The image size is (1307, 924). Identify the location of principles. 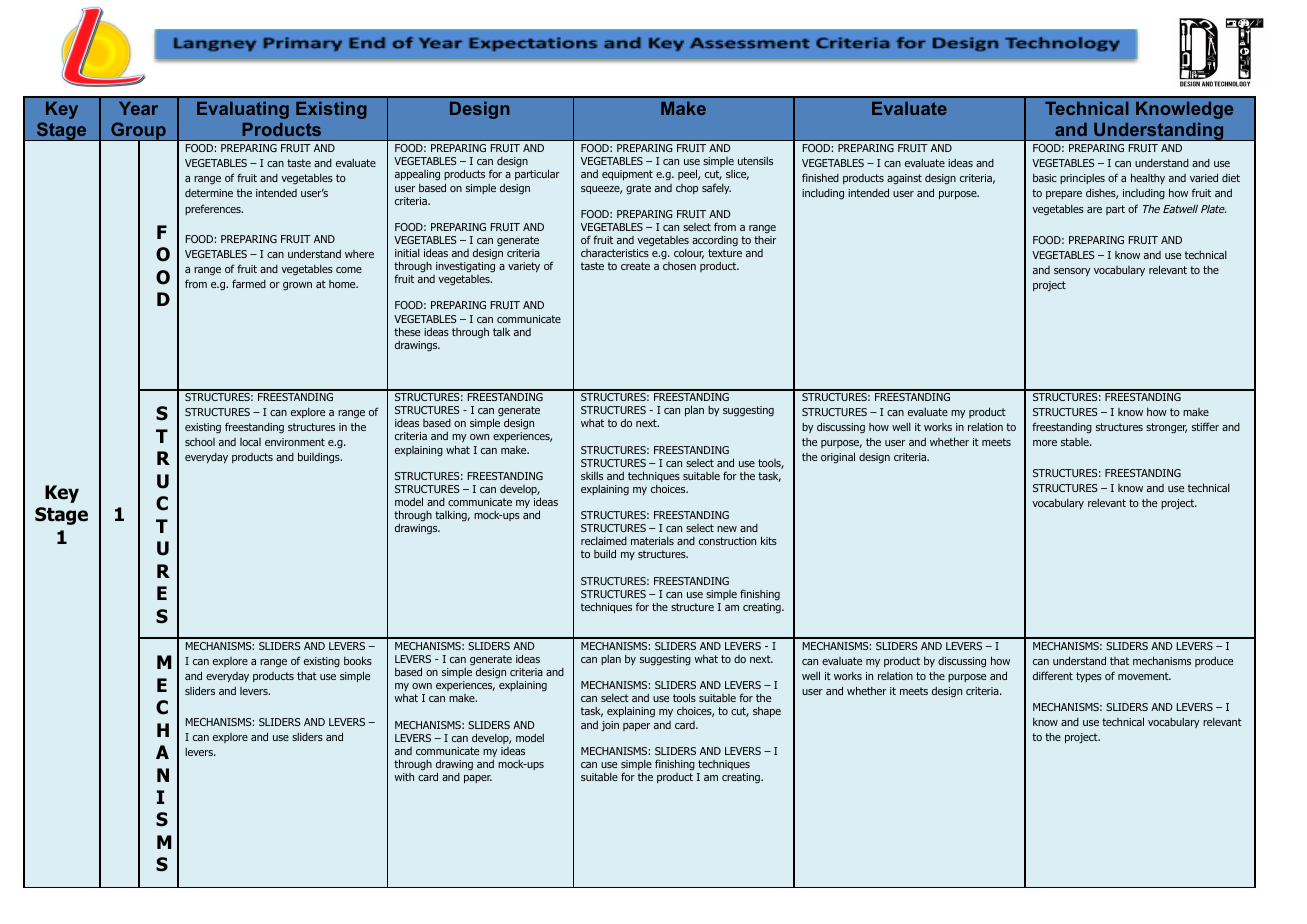
(1082, 179).
